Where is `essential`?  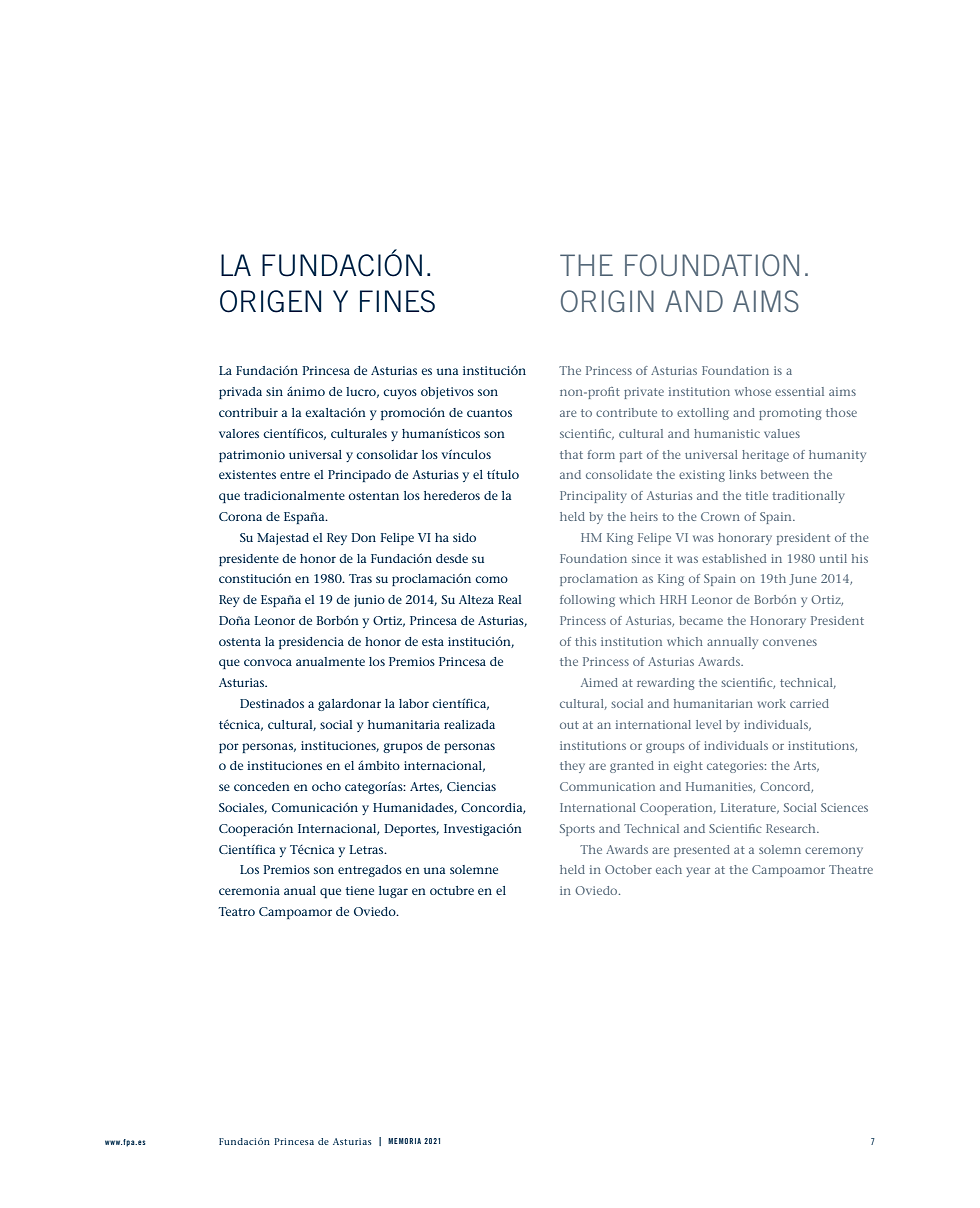
essential is located at coordinates (799, 391).
